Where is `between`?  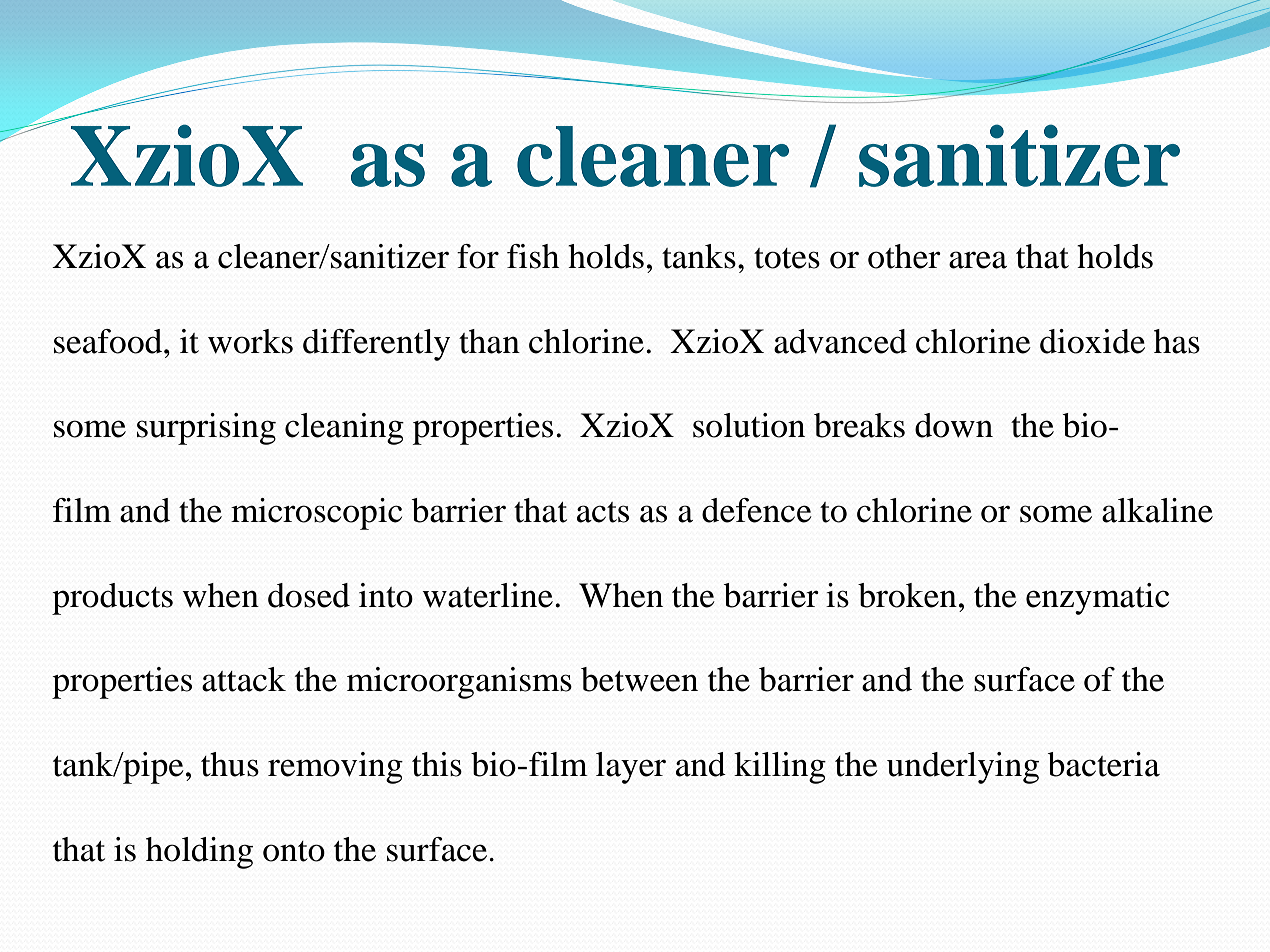
between is located at coordinates (639, 679).
